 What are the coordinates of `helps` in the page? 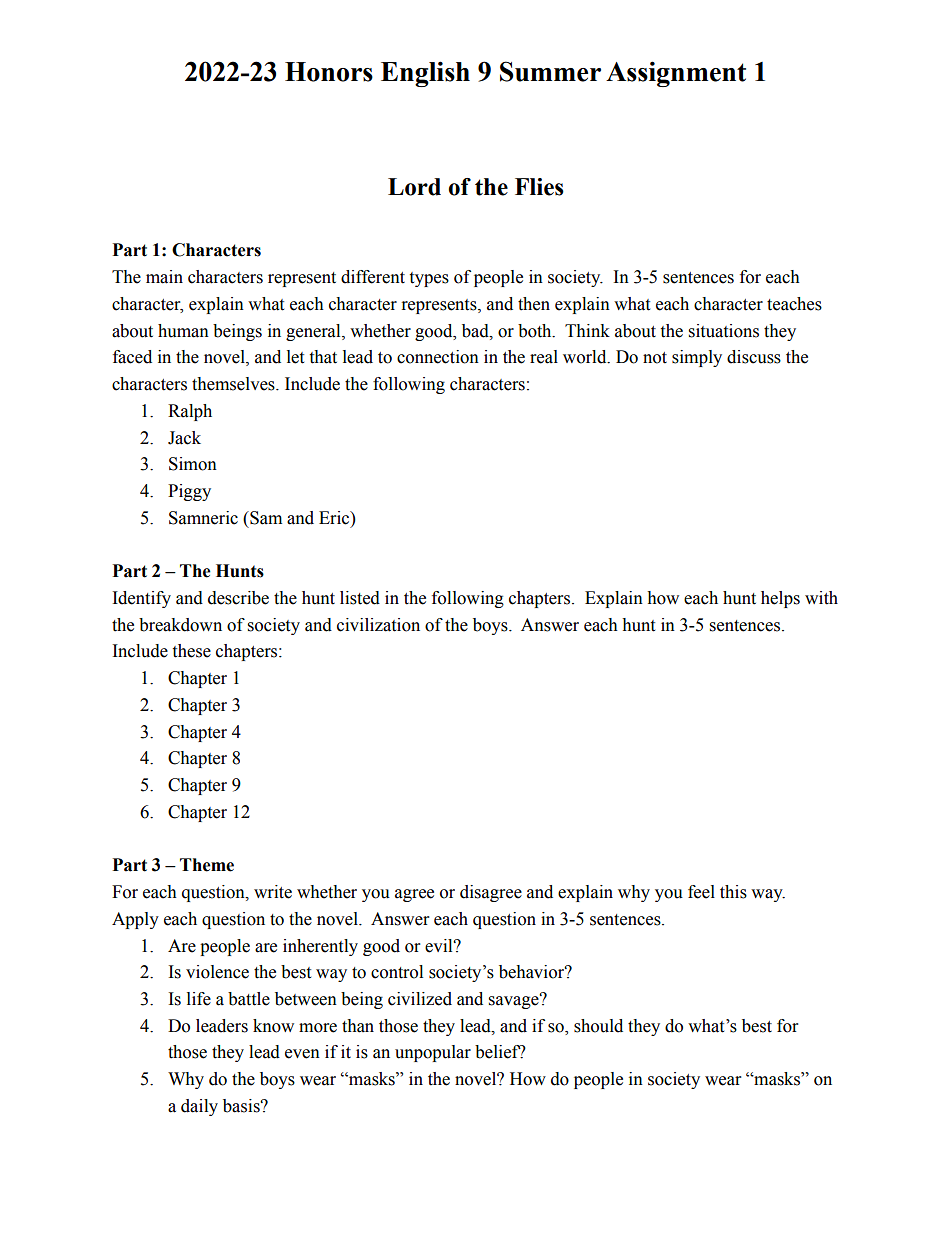 It's located at (780, 599).
